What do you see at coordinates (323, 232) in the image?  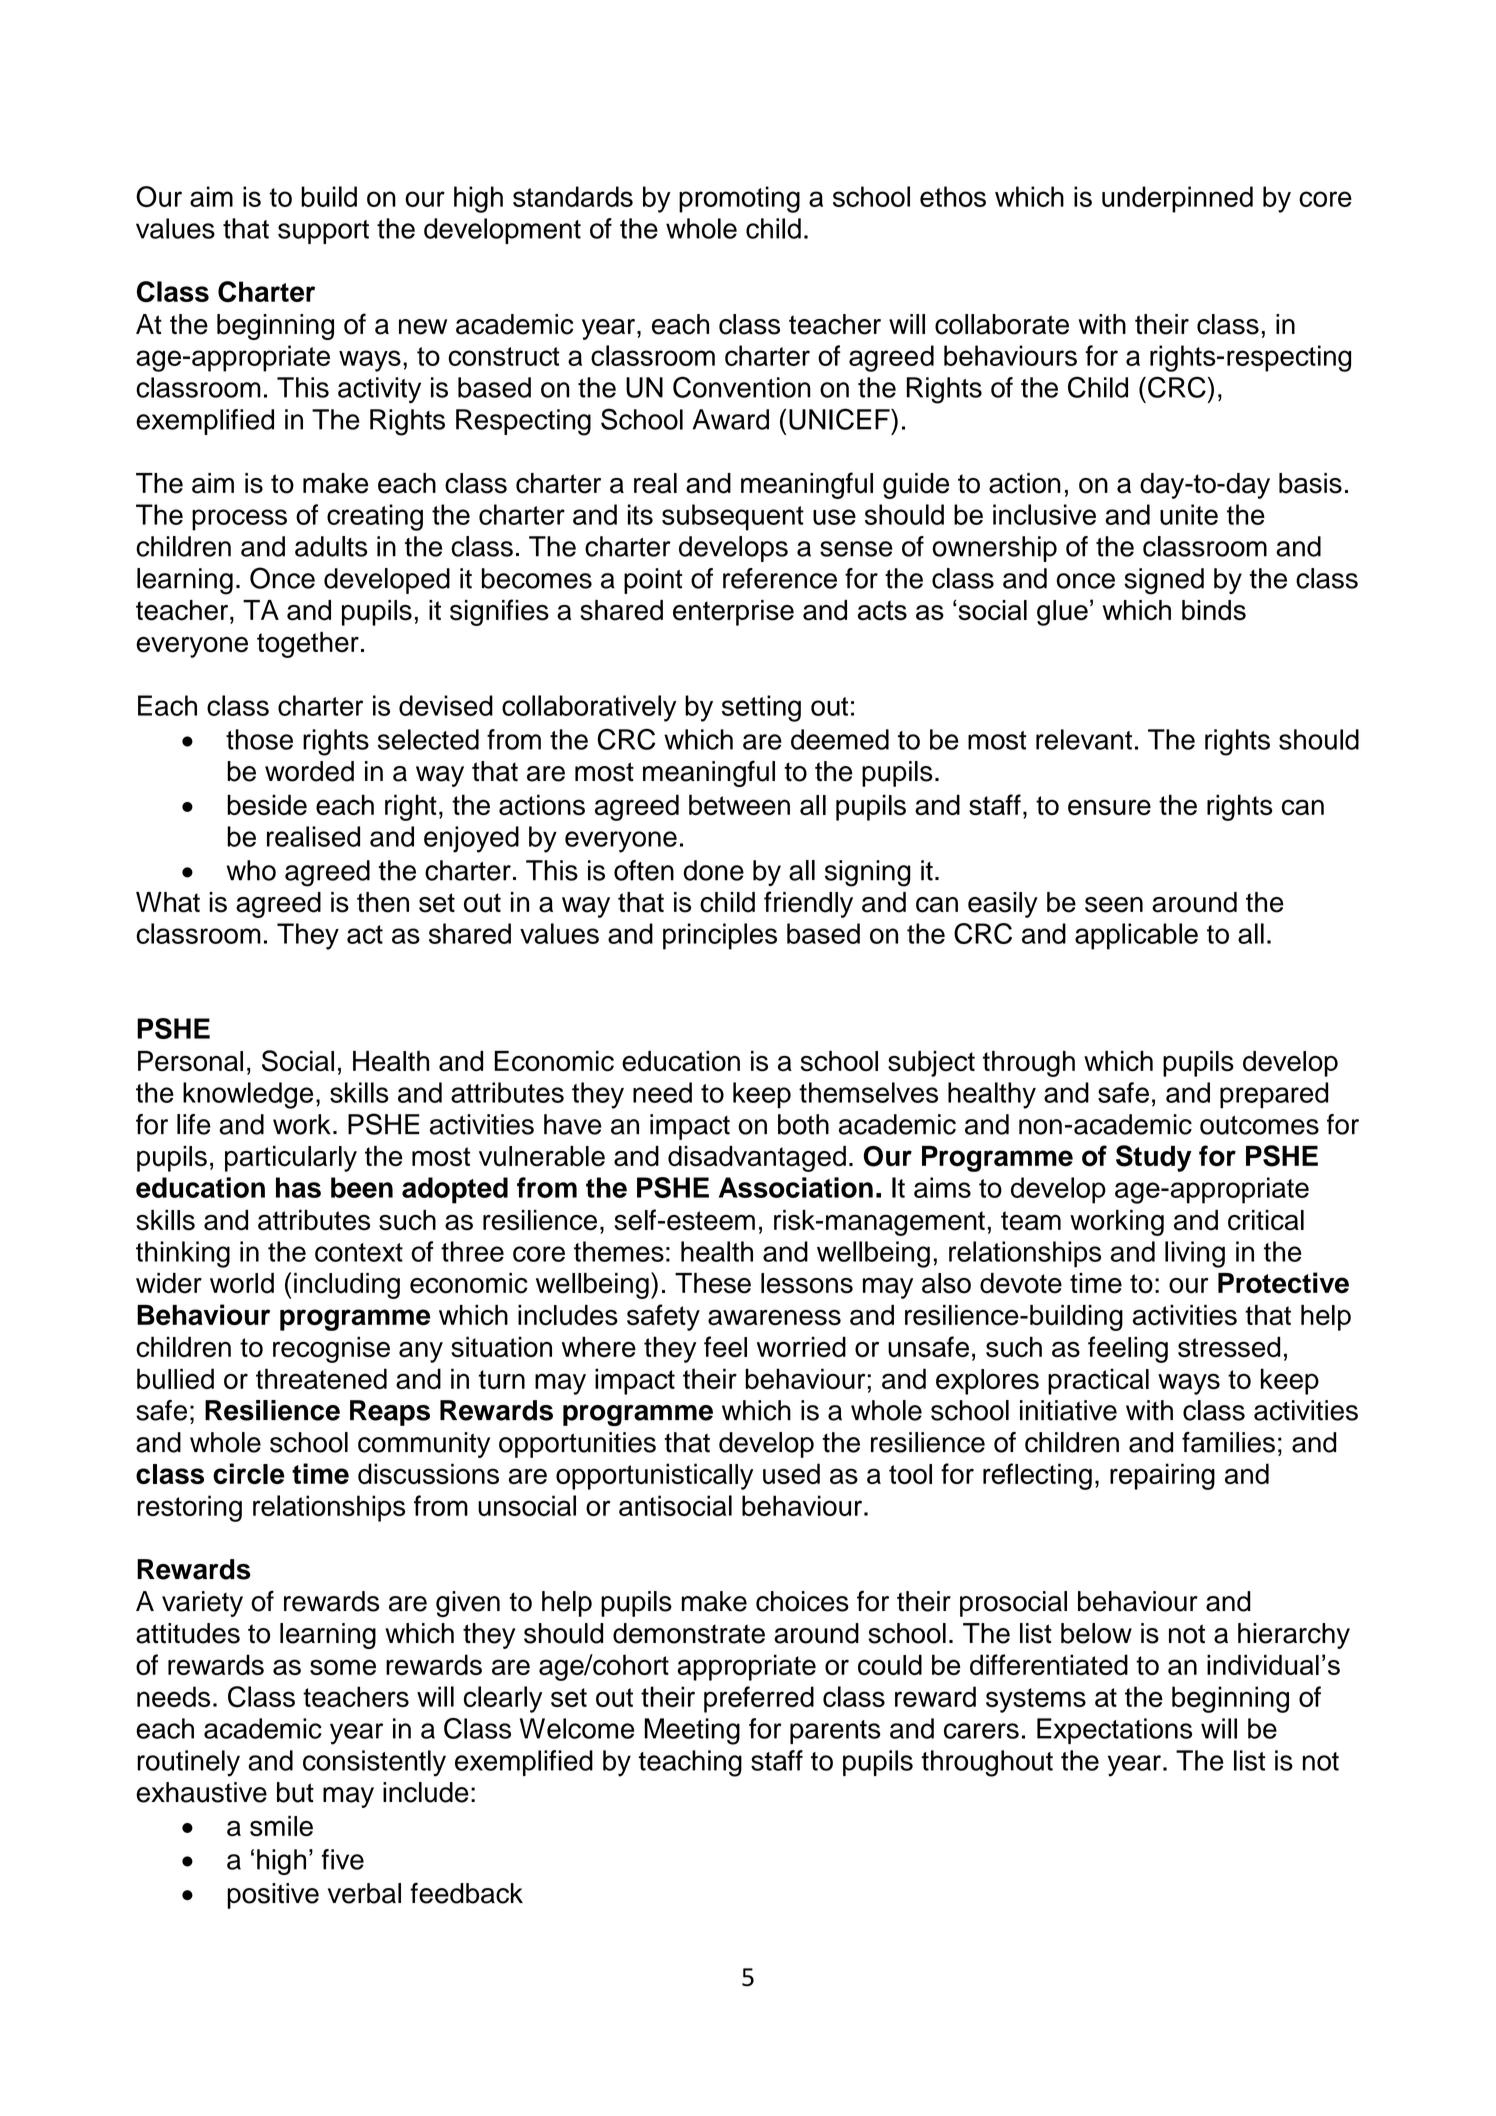 I see `support` at bounding box center [323, 232].
